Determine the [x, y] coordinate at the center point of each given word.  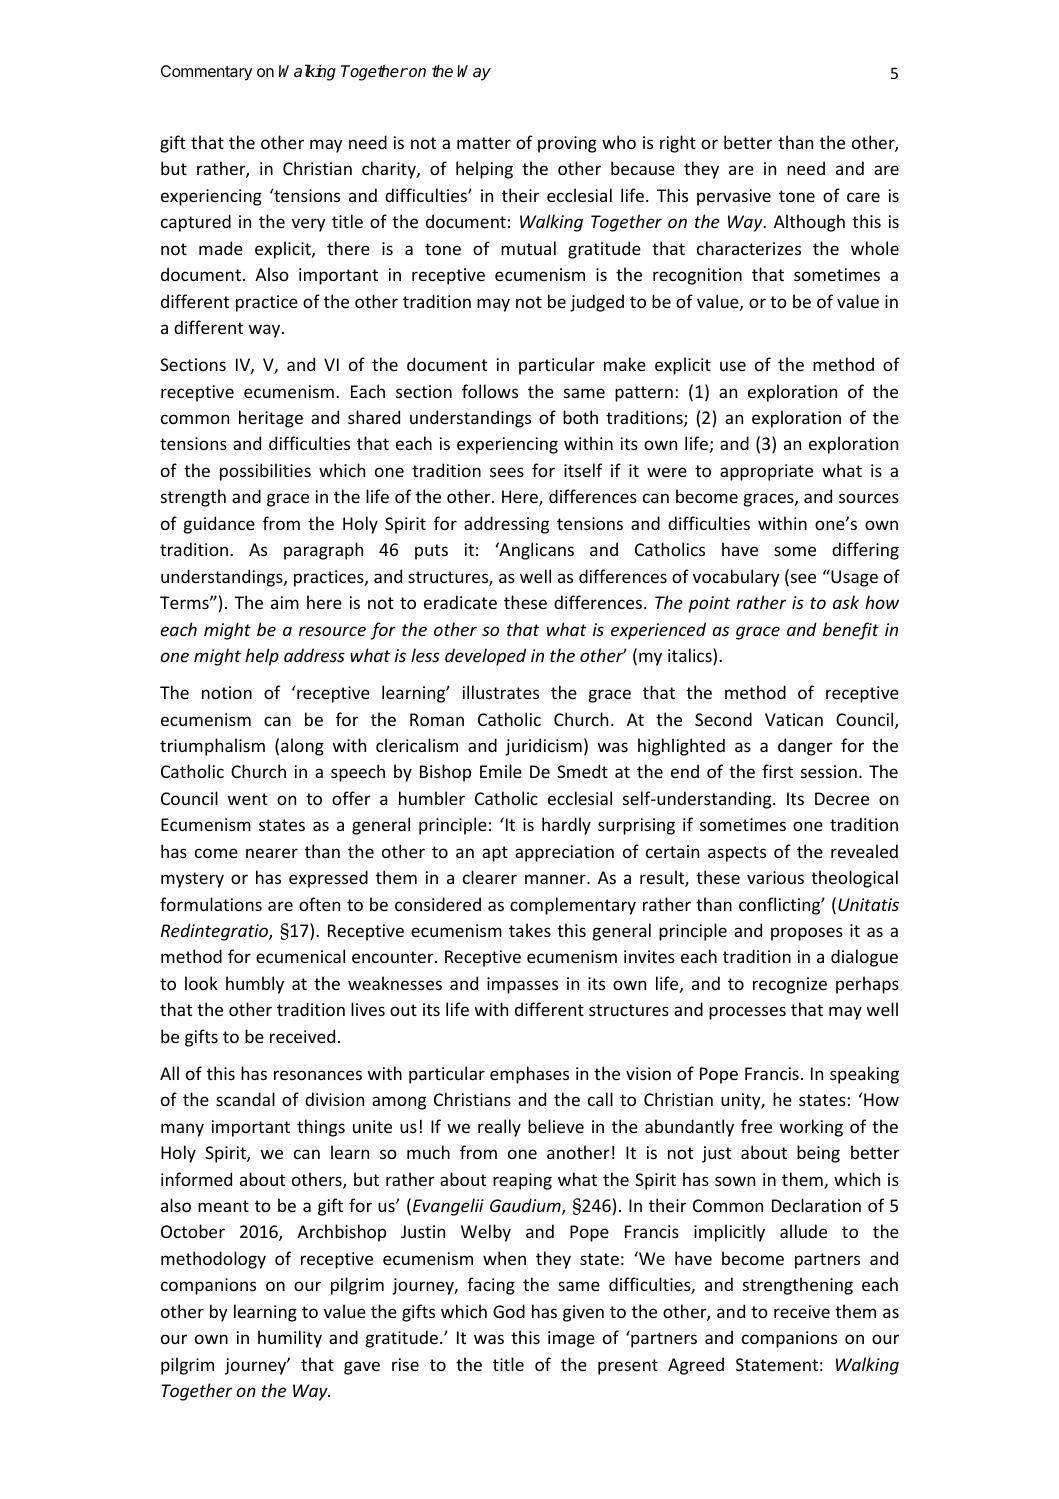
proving [567, 144]
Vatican [794, 719]
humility [290, 1339]
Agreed [696, 1366]
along [302, 747]
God [509, 1311]
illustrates [501, 692]
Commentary [206, 73]
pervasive [734, 197]
